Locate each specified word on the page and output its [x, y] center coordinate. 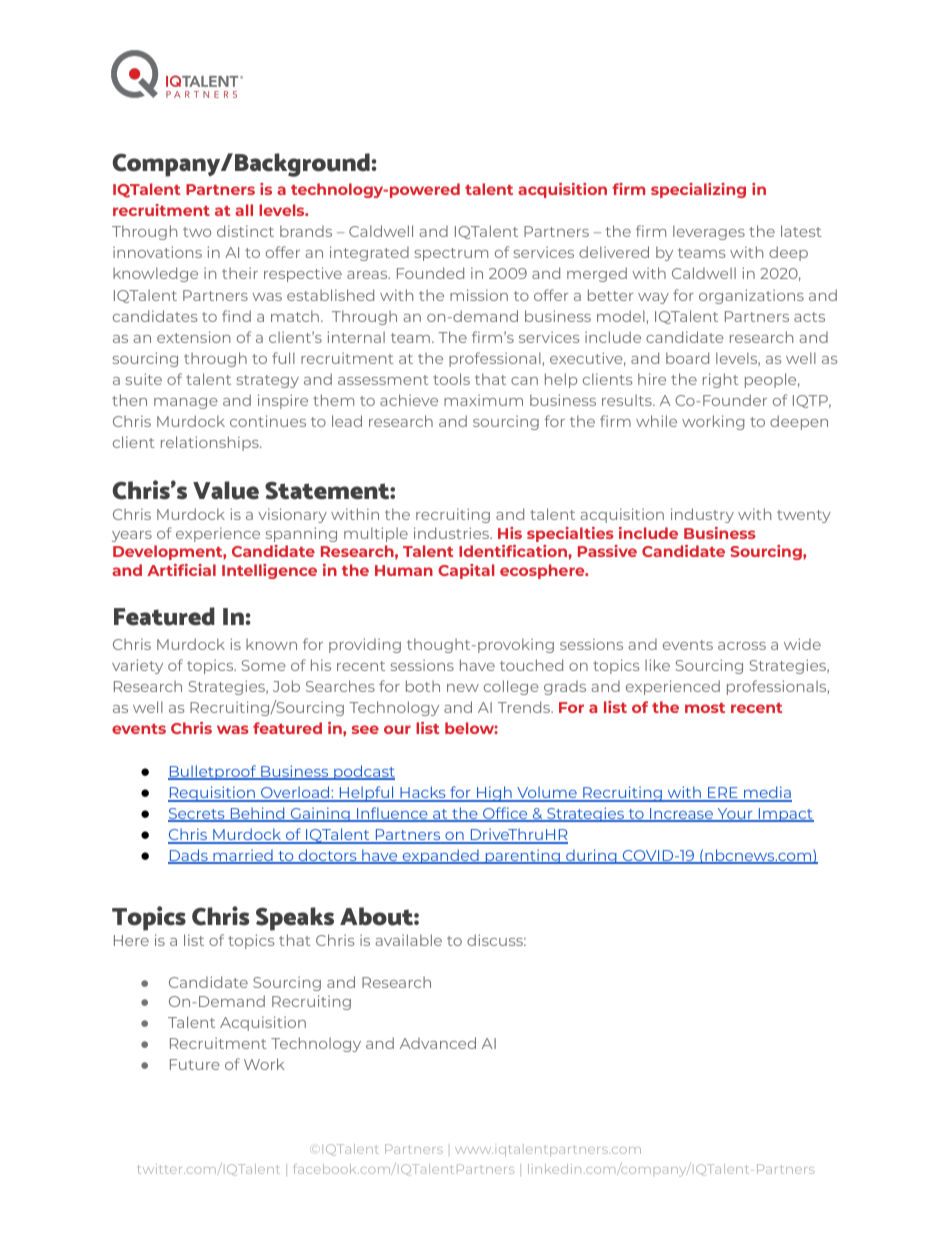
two [197, 232]
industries [453, 533]
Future [195, 1064]
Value [226, 490]
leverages [709, 232]
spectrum [451, 254]
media [767, 793]
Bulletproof [213, 772]
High [494, 794]
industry [702, 515]
